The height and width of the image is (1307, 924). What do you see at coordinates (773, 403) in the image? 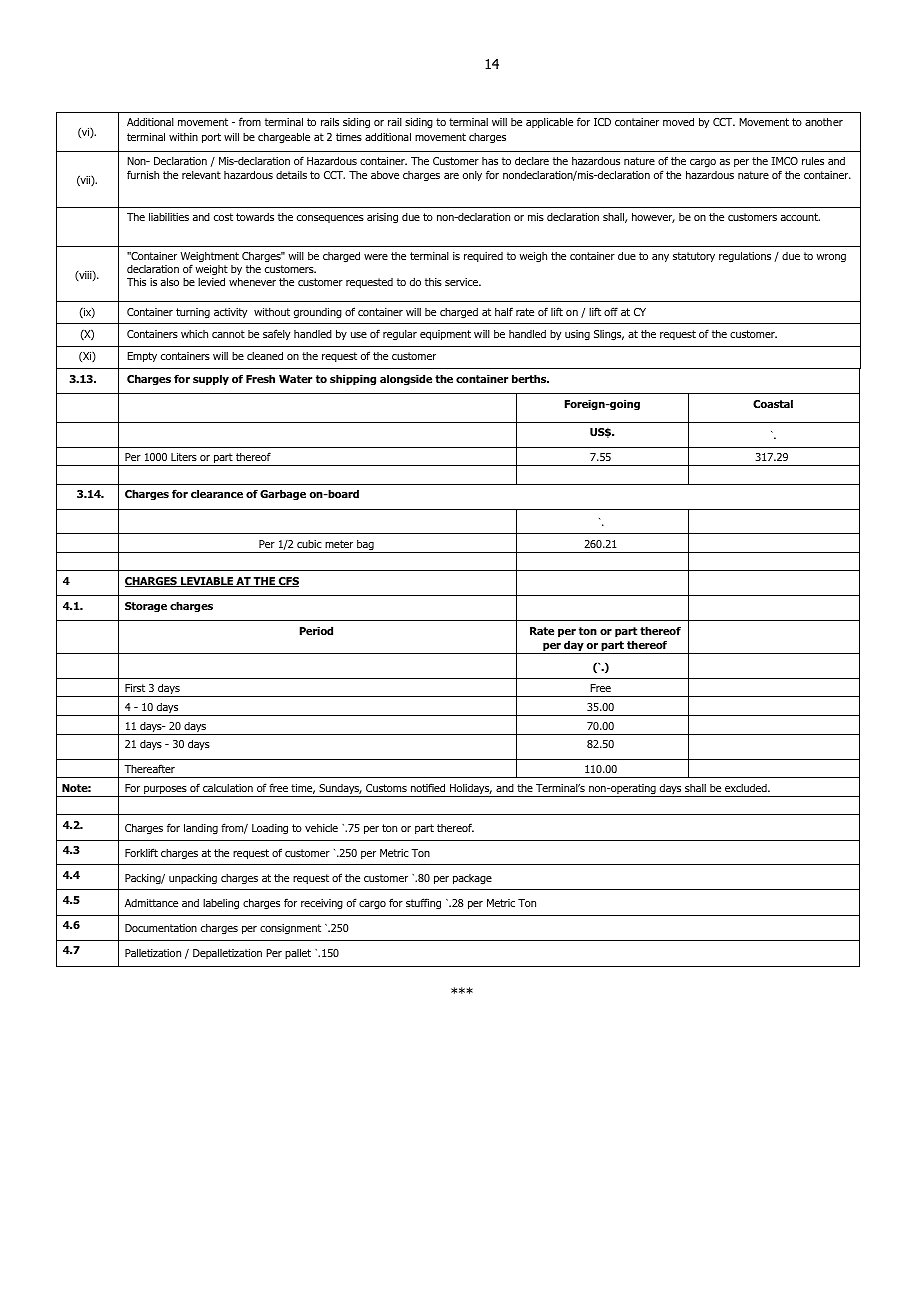
I see `Coastal` at bounding box center [773, 403].
